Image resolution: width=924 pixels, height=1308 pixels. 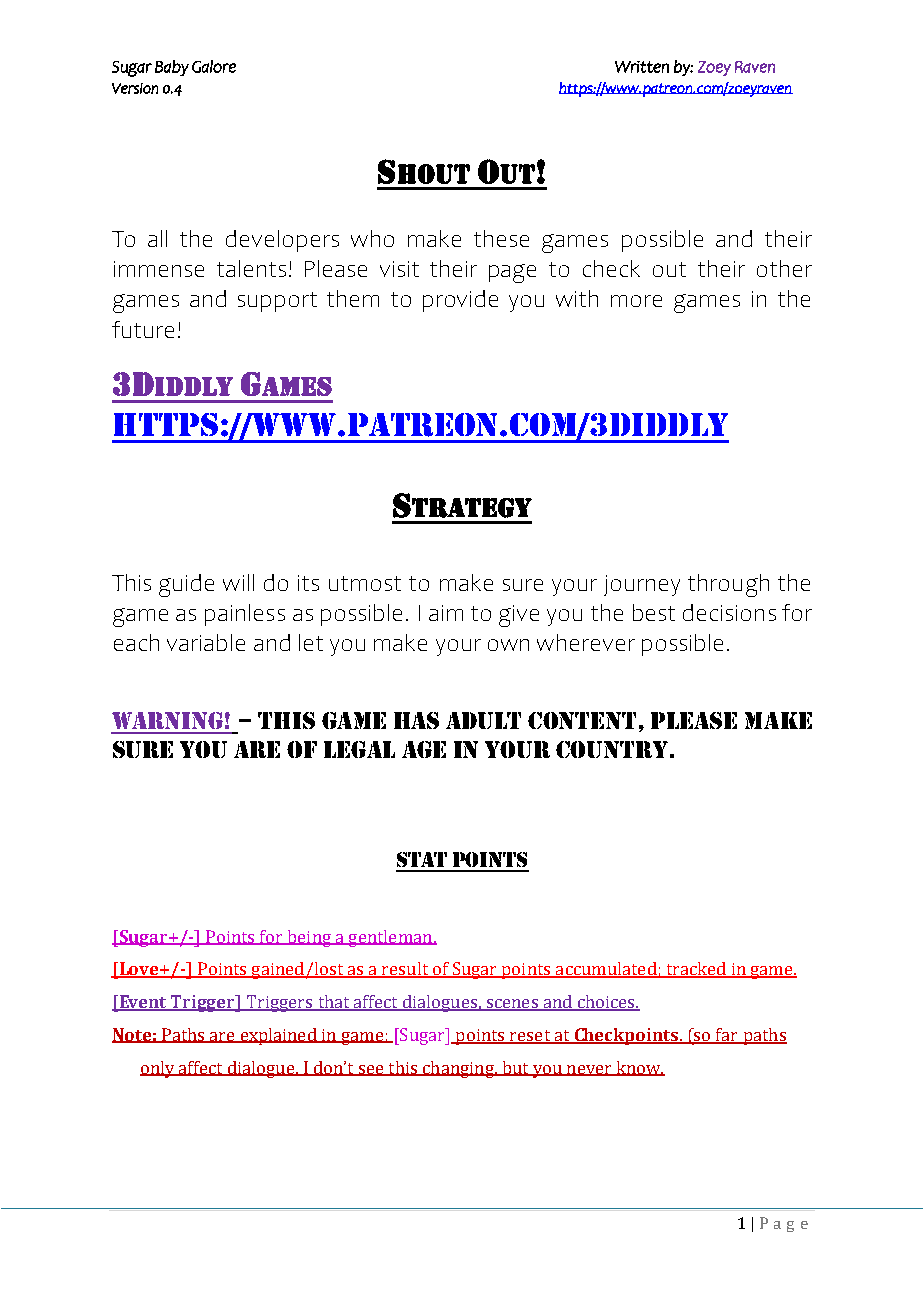 What do you see at coordinates (214, 66) in the screenshot?
I see `Galore` at bounding box center [214, 66].
